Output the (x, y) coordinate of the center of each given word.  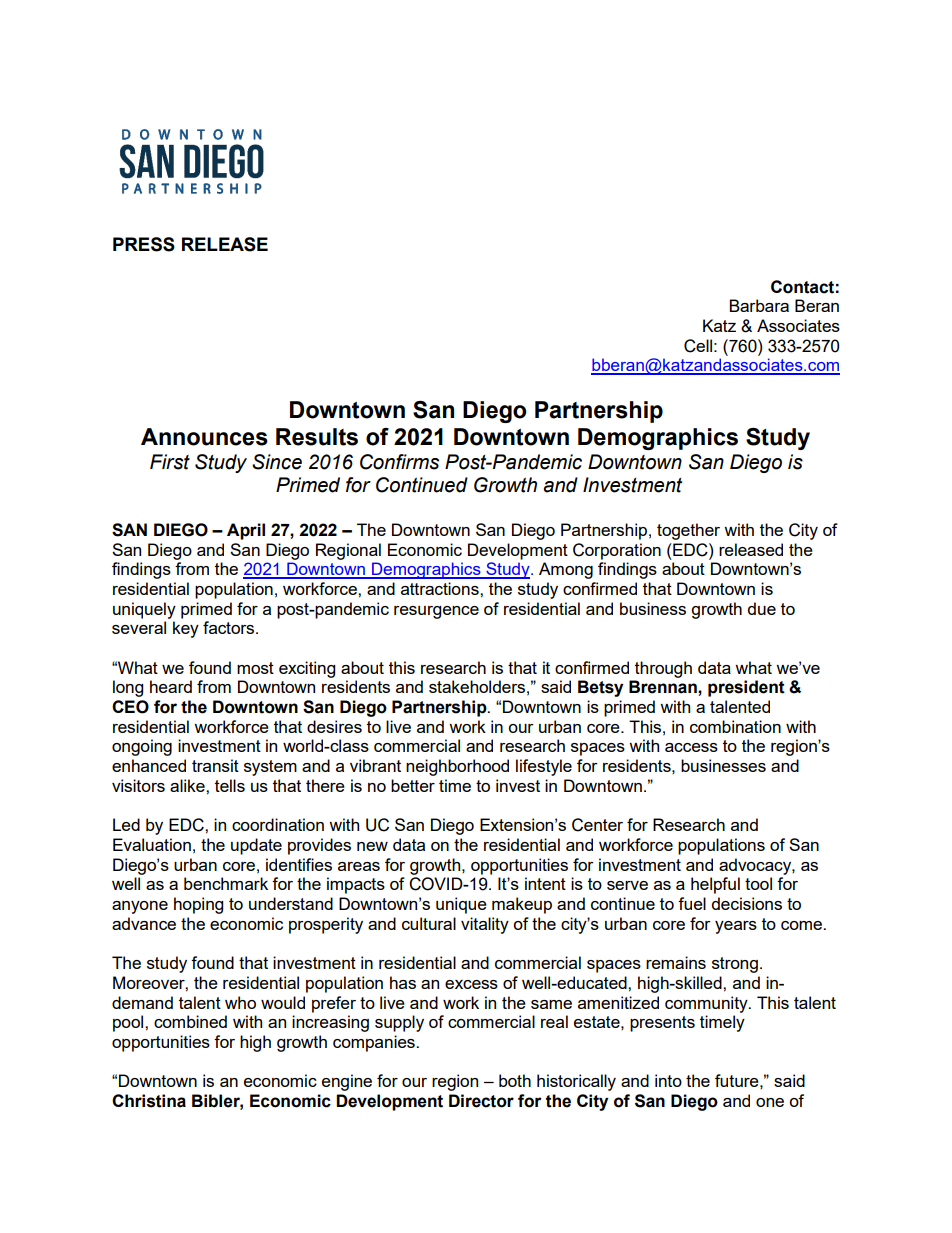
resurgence (436, 612)
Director (481, 1101)
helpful (715, 885)
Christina (149, 1101)
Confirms (399, 462)
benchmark (226, 883)
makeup (522, 905)
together (688, 531)
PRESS (144, 244)
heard (171, 686)
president (746, 688)
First (170, 462)
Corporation (617, 551)
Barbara (759, 305)
